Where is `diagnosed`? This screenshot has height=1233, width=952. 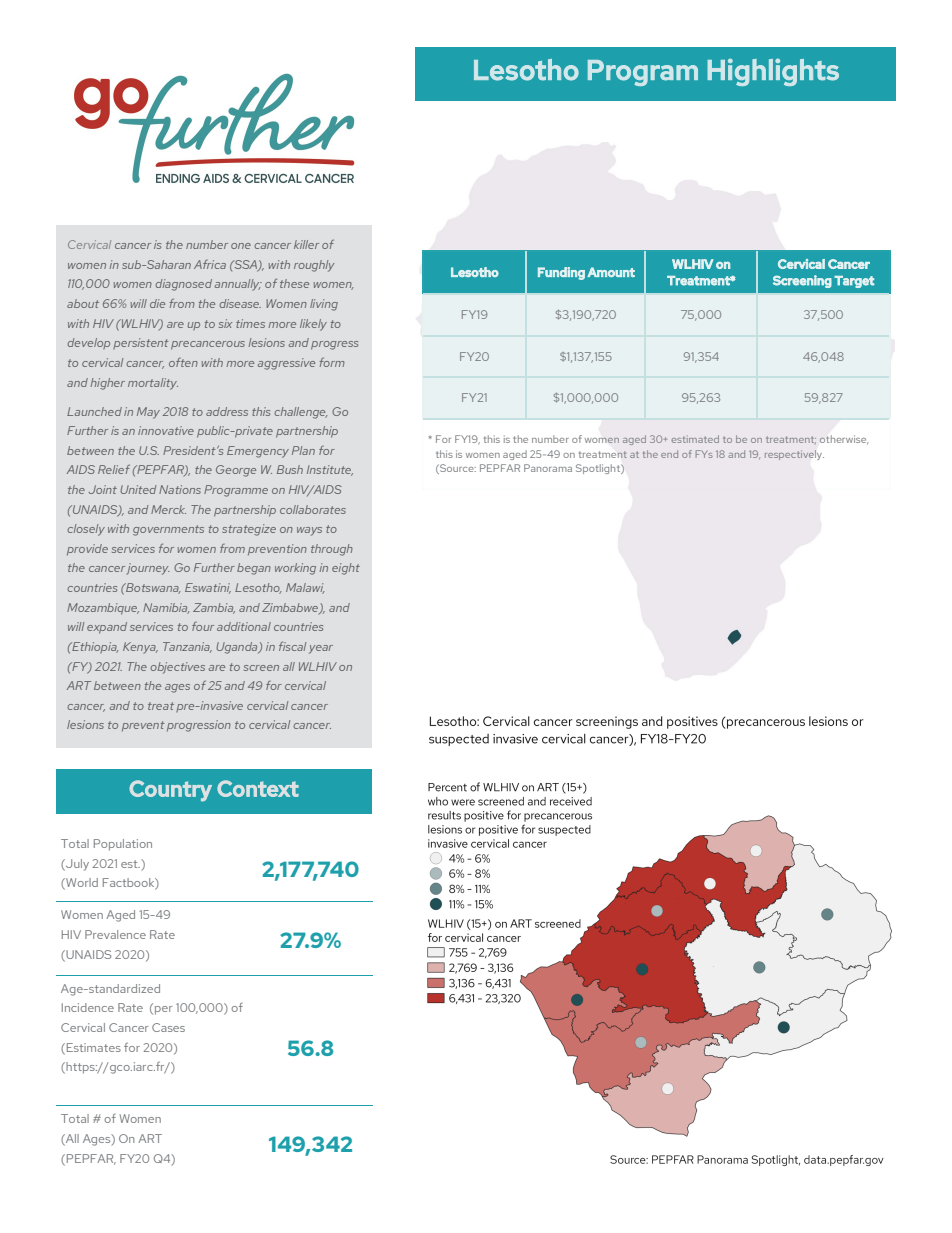
diagnosed is located at coordinates (183, 285).
